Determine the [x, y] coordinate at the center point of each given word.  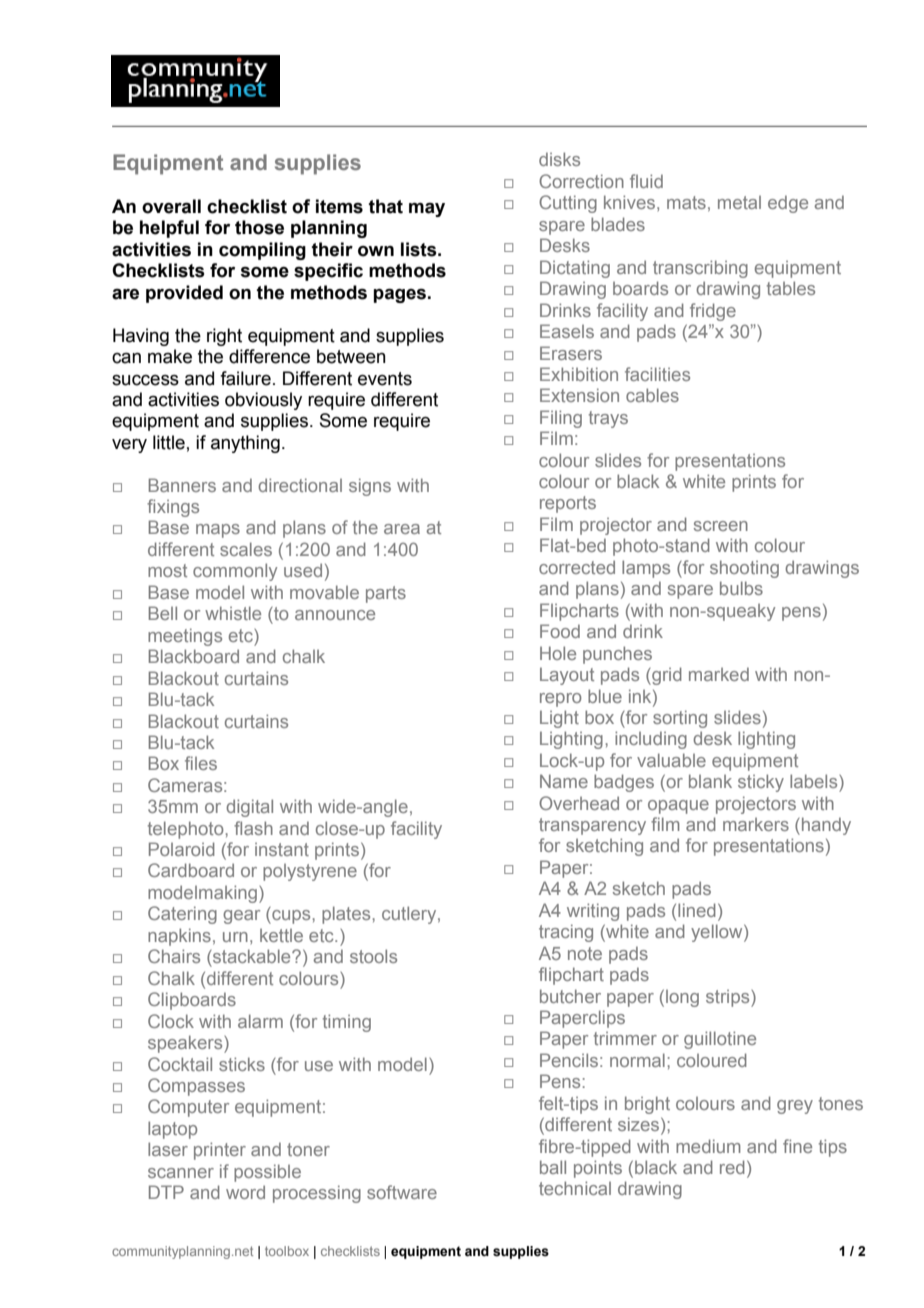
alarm [260, 1021]
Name [564, 781]
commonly [235, 572]
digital [249, 808]
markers [756, 824]
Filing [561, 419]
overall [171, 206]
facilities [657, 374]
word [245, 1192]
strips [729, 998]
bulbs [741, 588]
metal [739, 202]
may [427, 210]
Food [560, 631]
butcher [570, 996]
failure [245, 378]
